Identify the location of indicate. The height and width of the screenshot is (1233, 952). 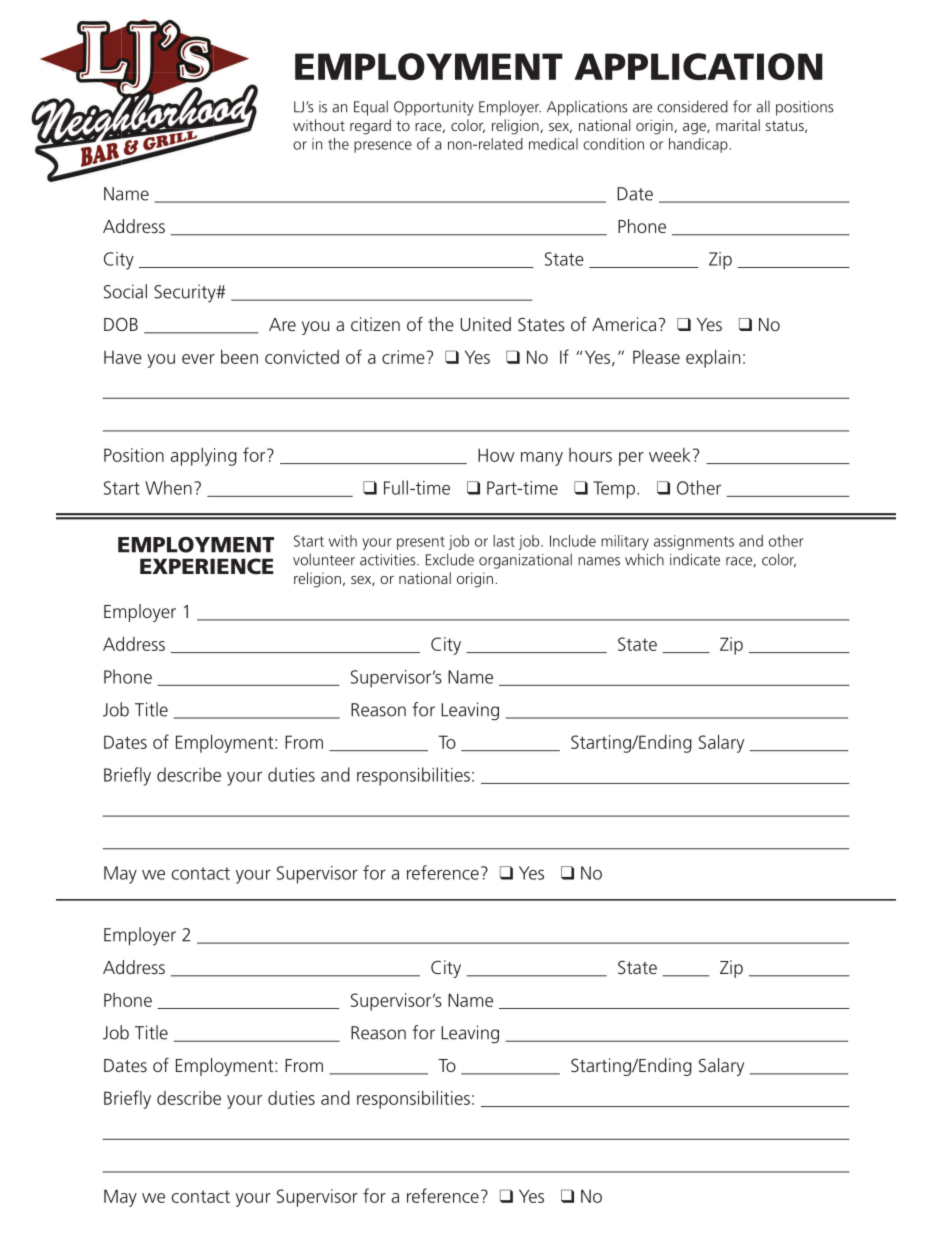
(695, 560).
